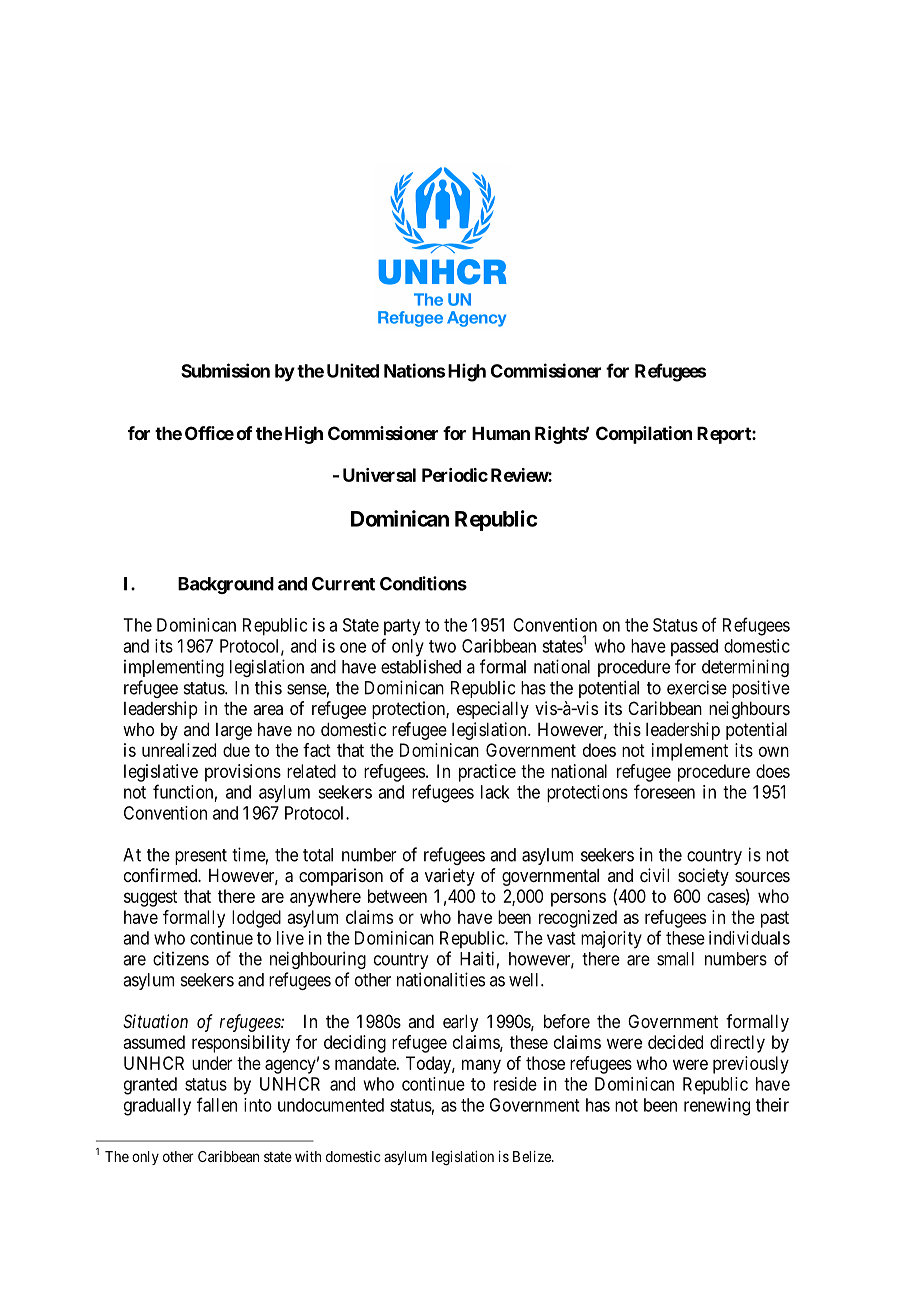 The height and width of the image is (1308, 924). I want to click on Belize, so click(533, 1156).
